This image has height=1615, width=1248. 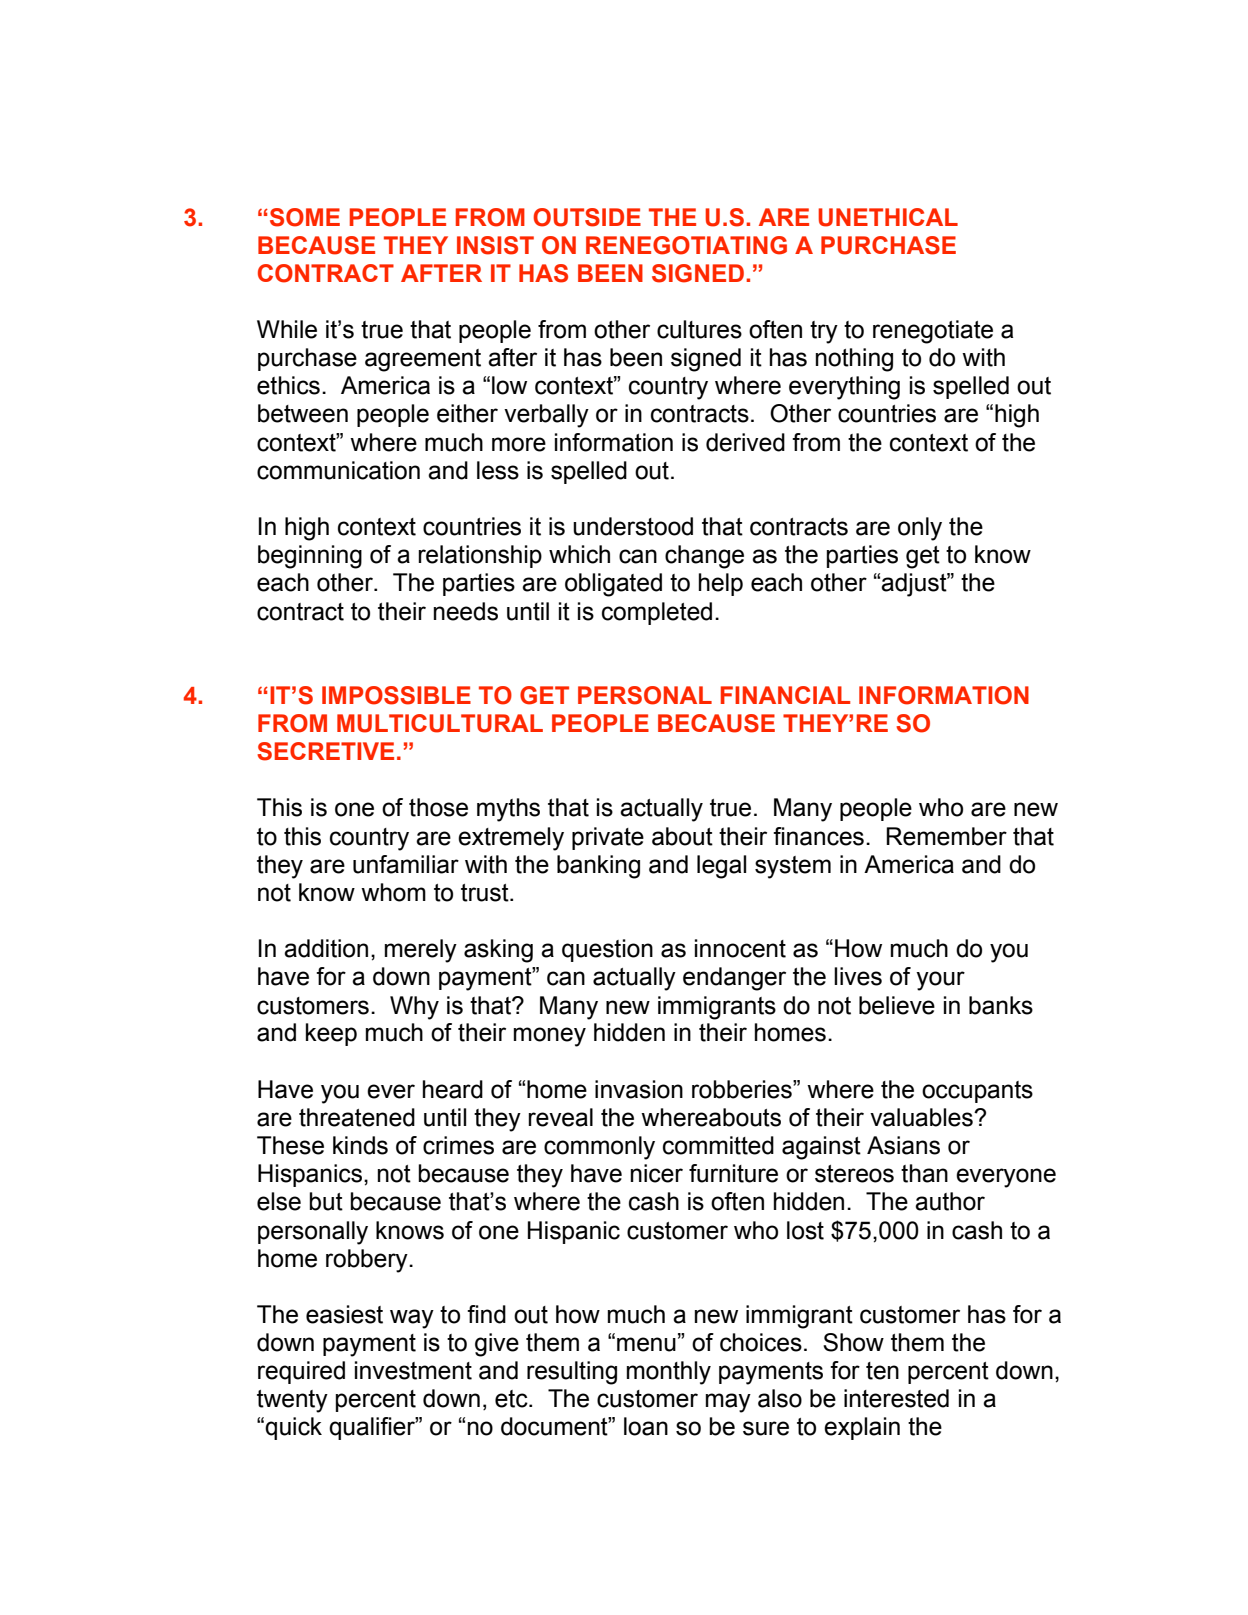 I want to click on investment, so click(x=413, y=1370).
